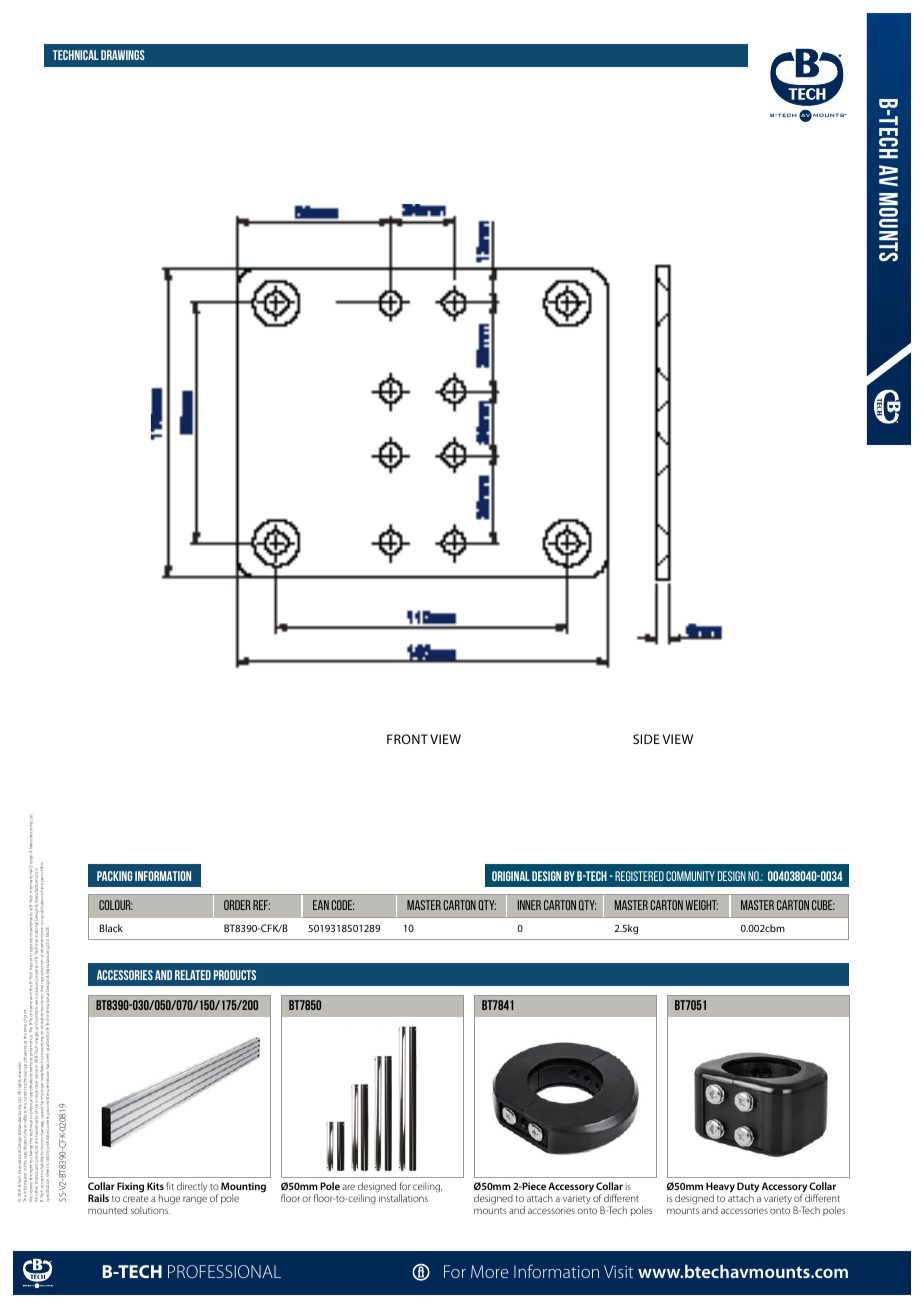 The image size is (924, 1308). I want to click on Duty, so click(748, 1188).
